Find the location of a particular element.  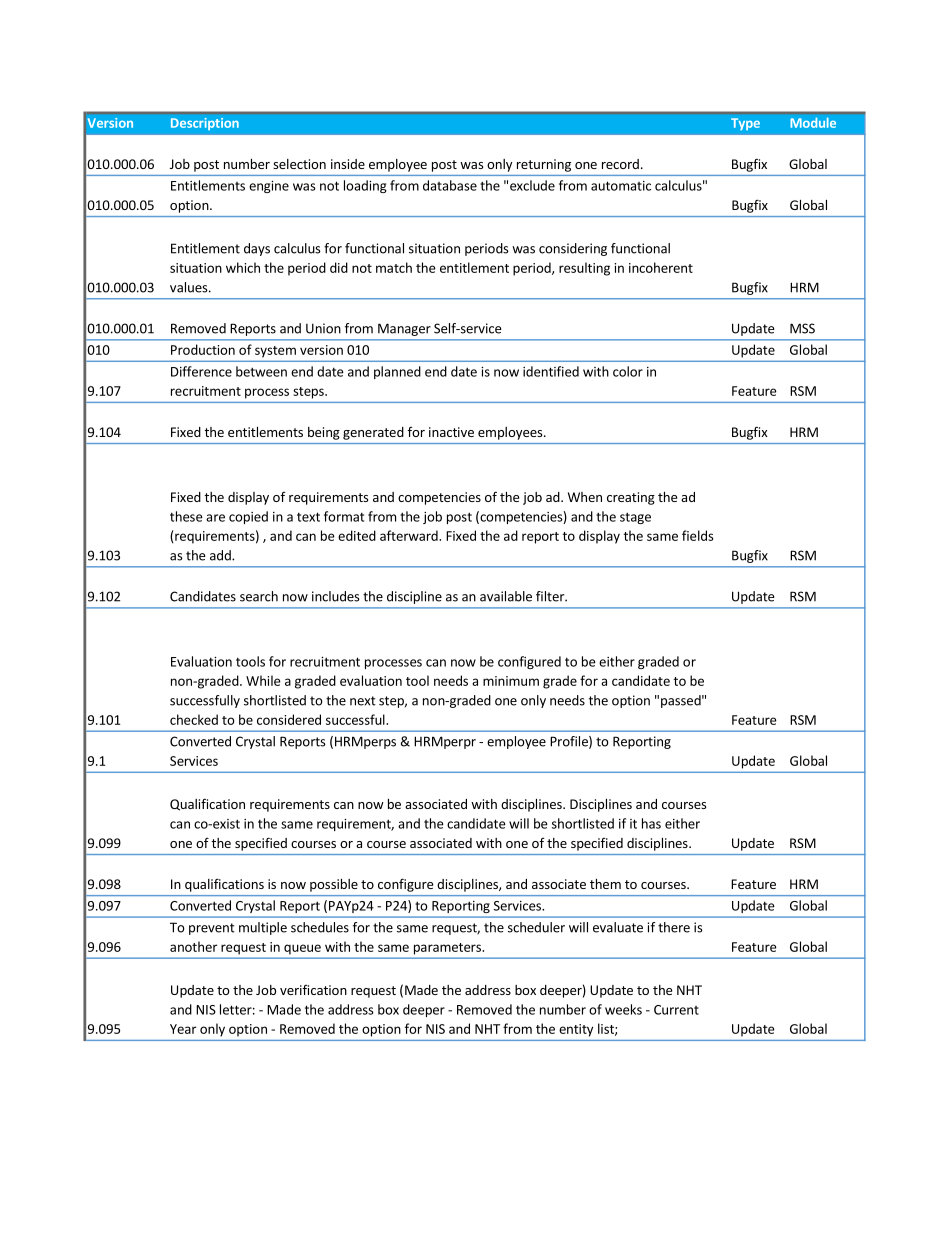

fields is located at coordinates (698, 535).
